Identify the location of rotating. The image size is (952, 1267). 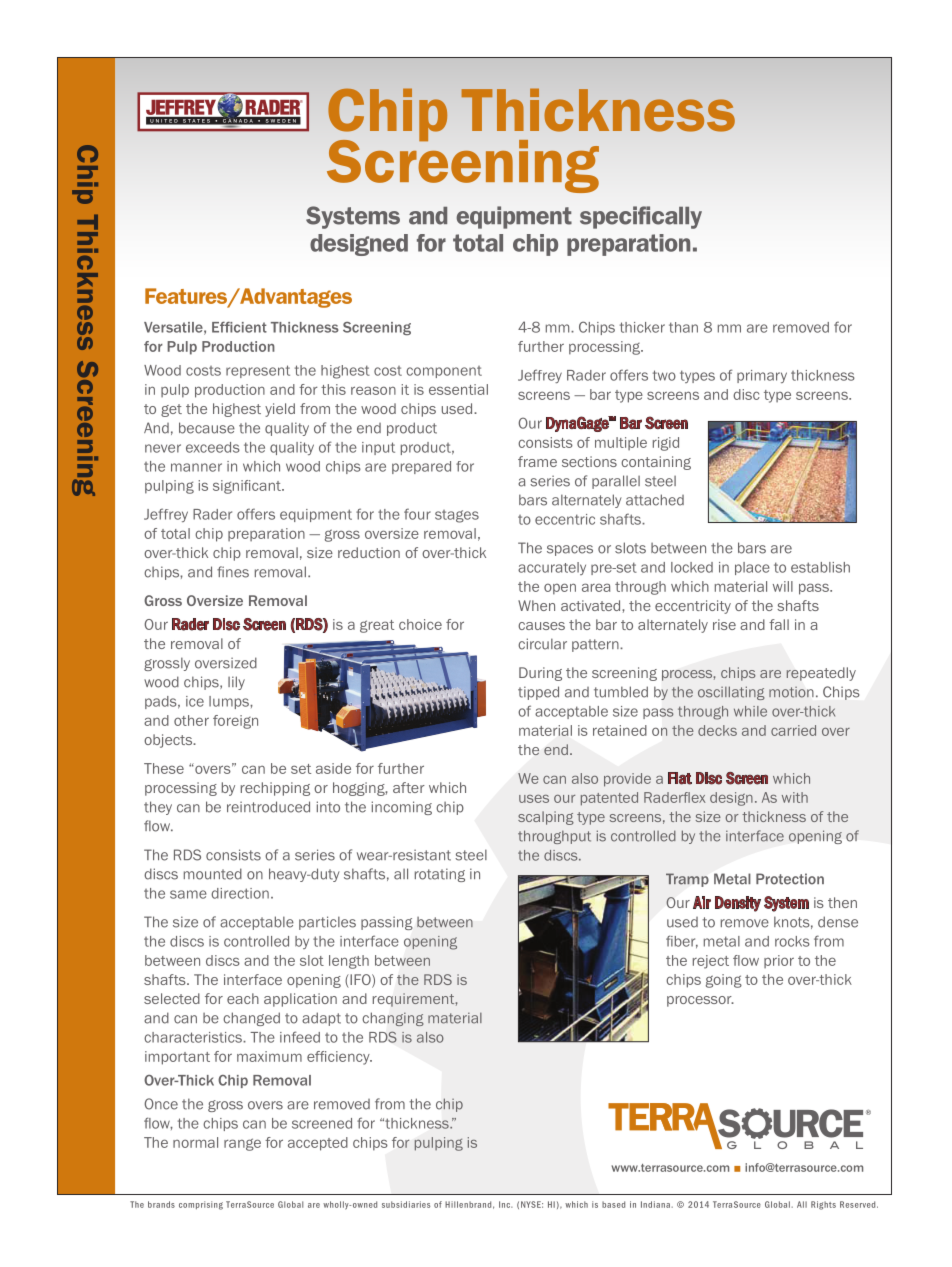
(440, 875).
